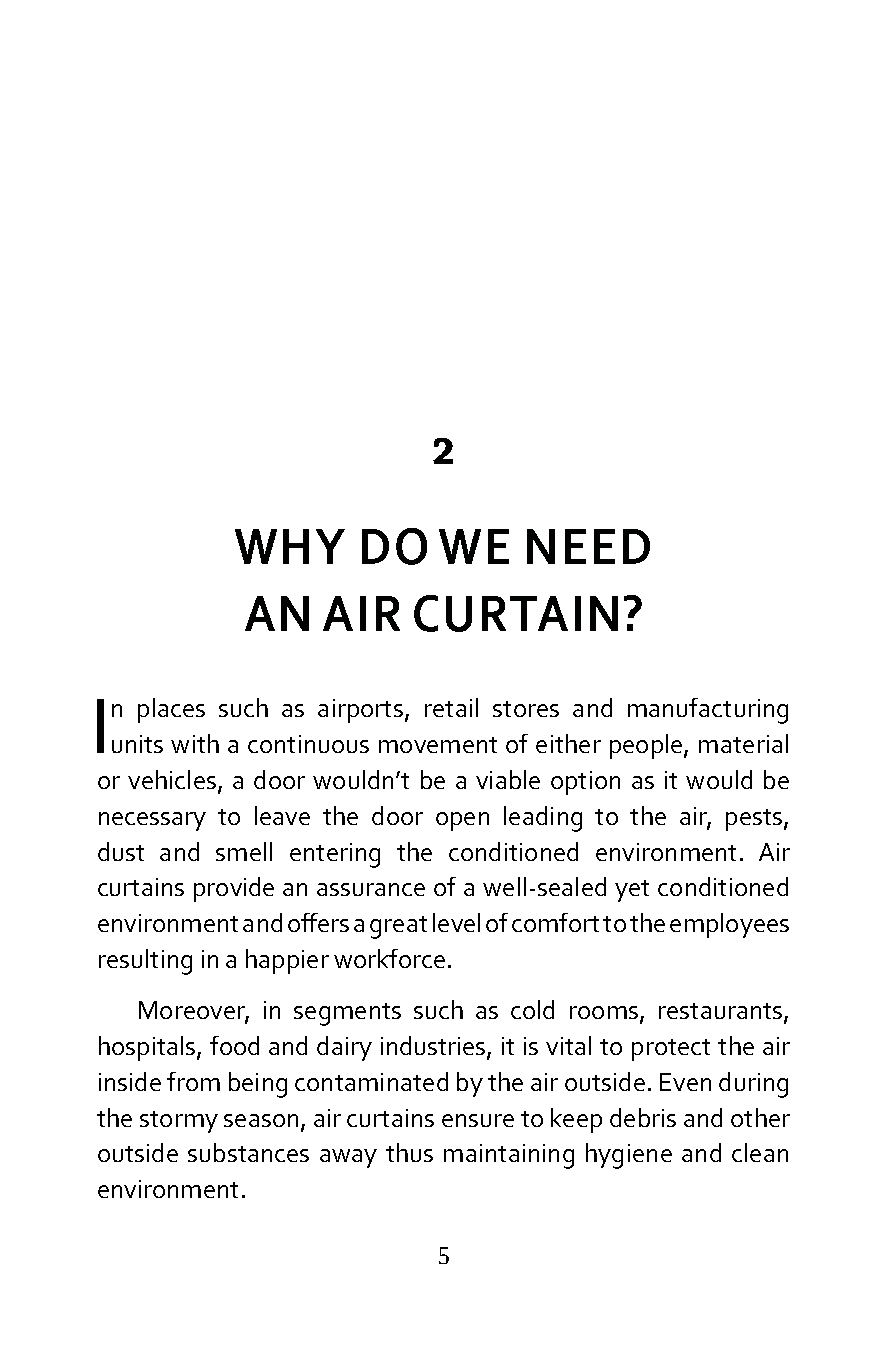  What do you see at coordinates (643, 1117) in the page?
I see `debris` at bounding box center [643, 1117].
